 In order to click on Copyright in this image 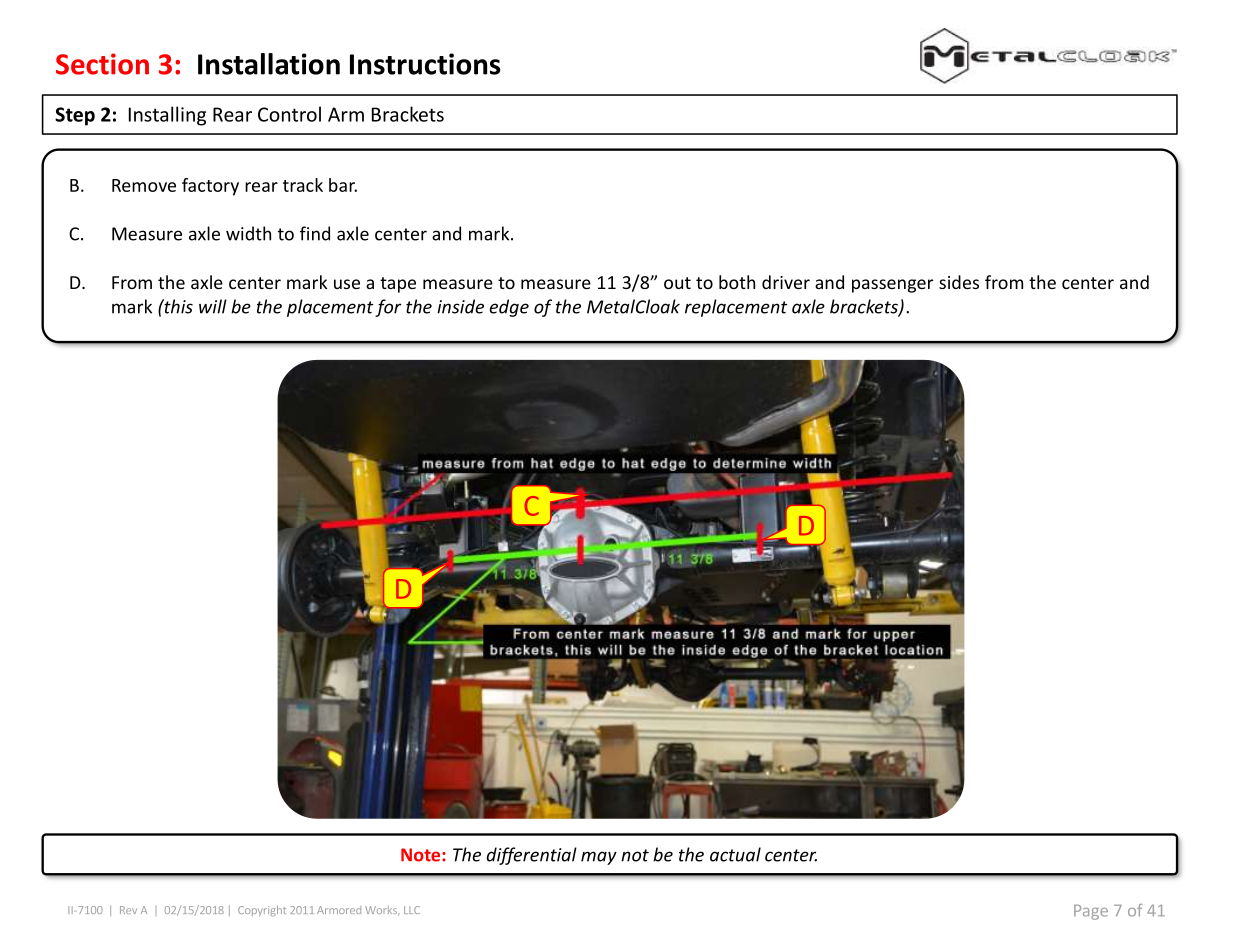, I will do `click(262, 910)`.
